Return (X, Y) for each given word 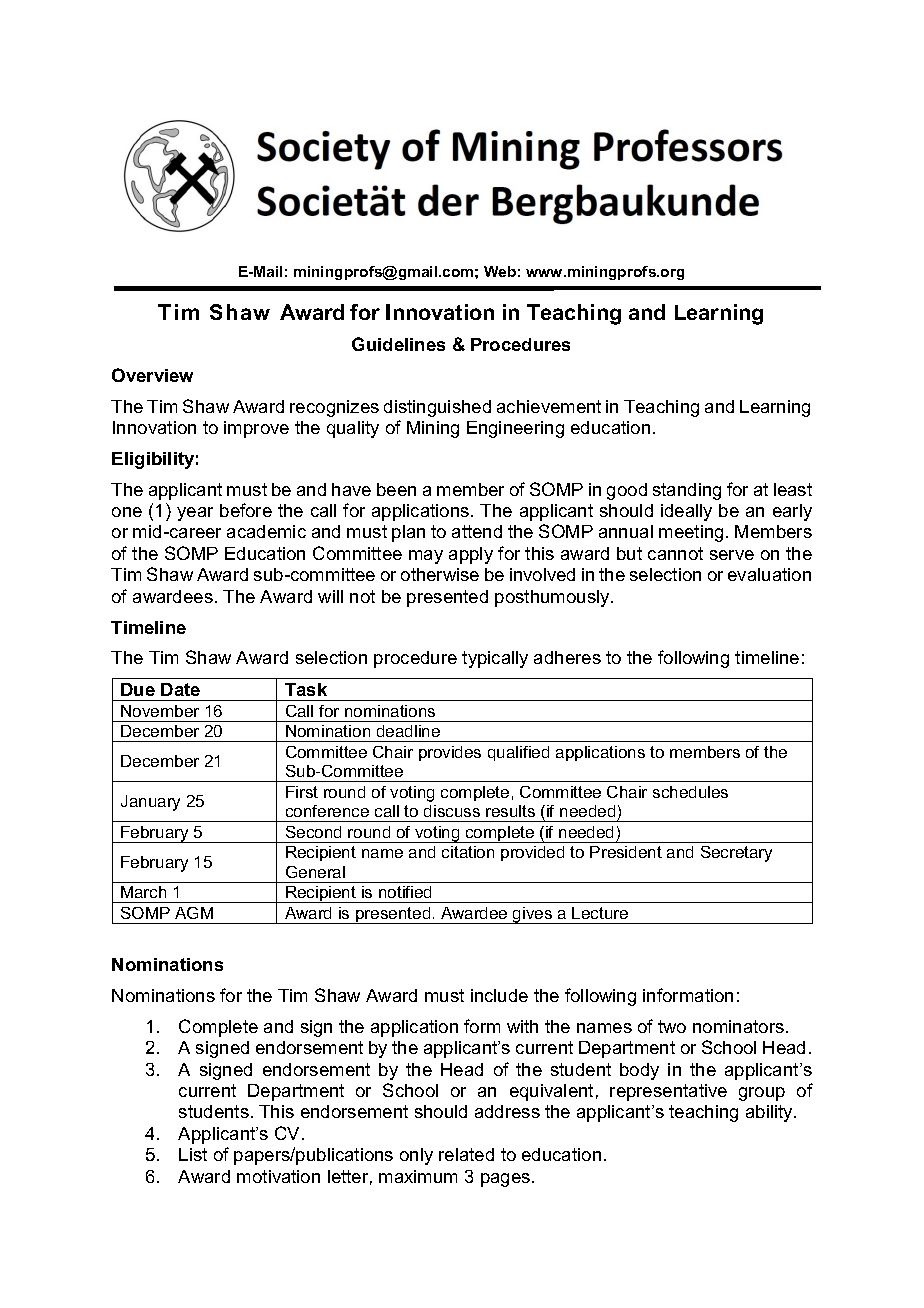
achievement (549, 406)
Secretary (736, 854)
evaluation (769, 574)
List (193, 1154)
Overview (152, 375)
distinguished (437, 408)
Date (180, 689)
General (315, 872)
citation (468, 852)
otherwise (440, 574)
